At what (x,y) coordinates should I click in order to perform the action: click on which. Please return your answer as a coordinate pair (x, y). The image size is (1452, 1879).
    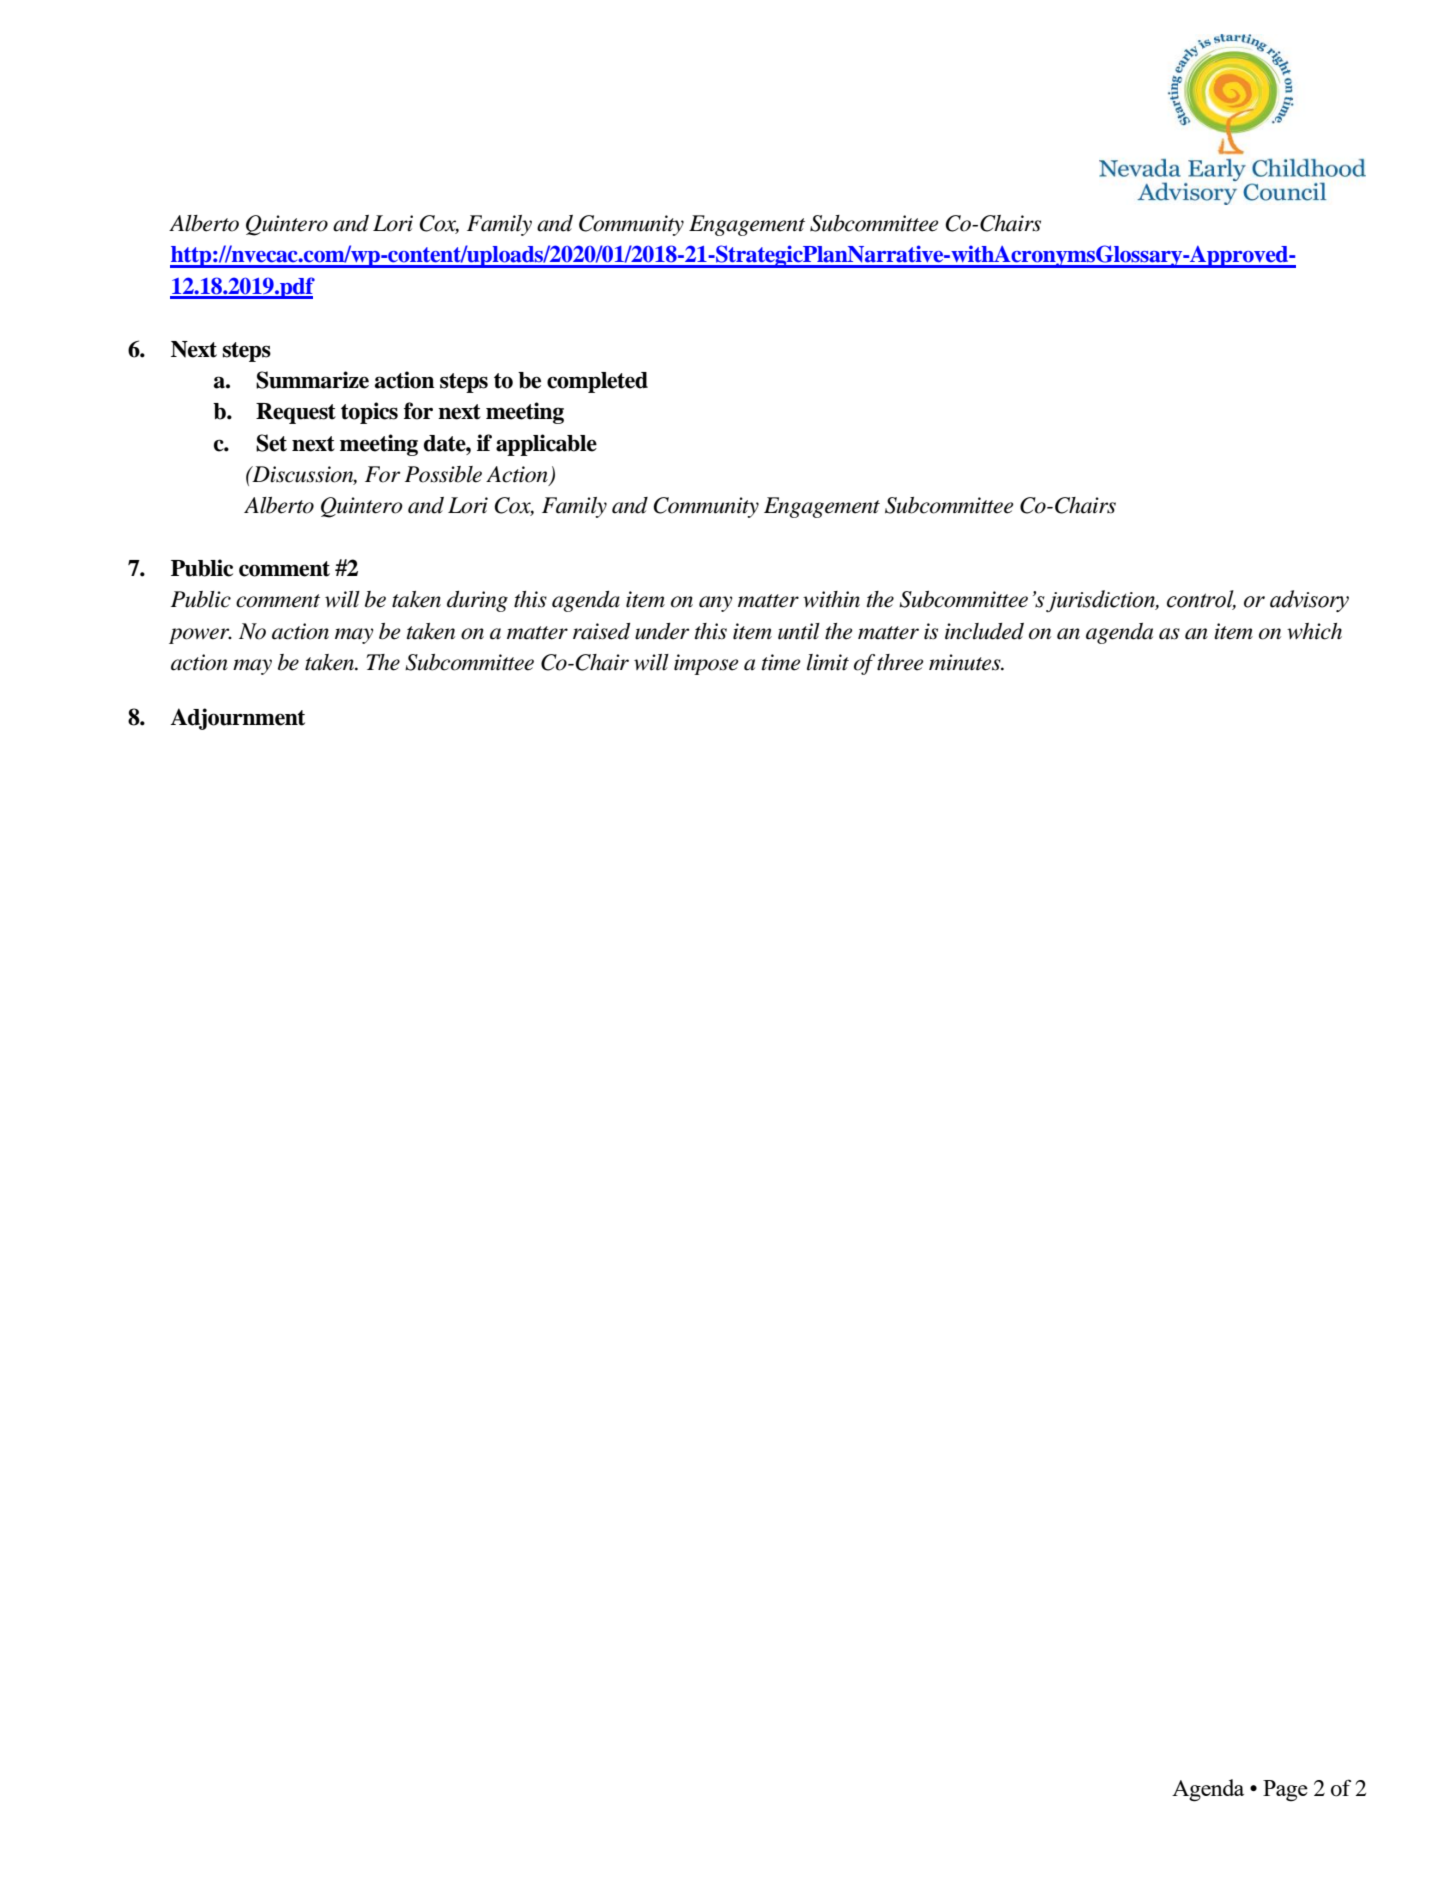
    Looking at the image, I should click on (1314, 631).
